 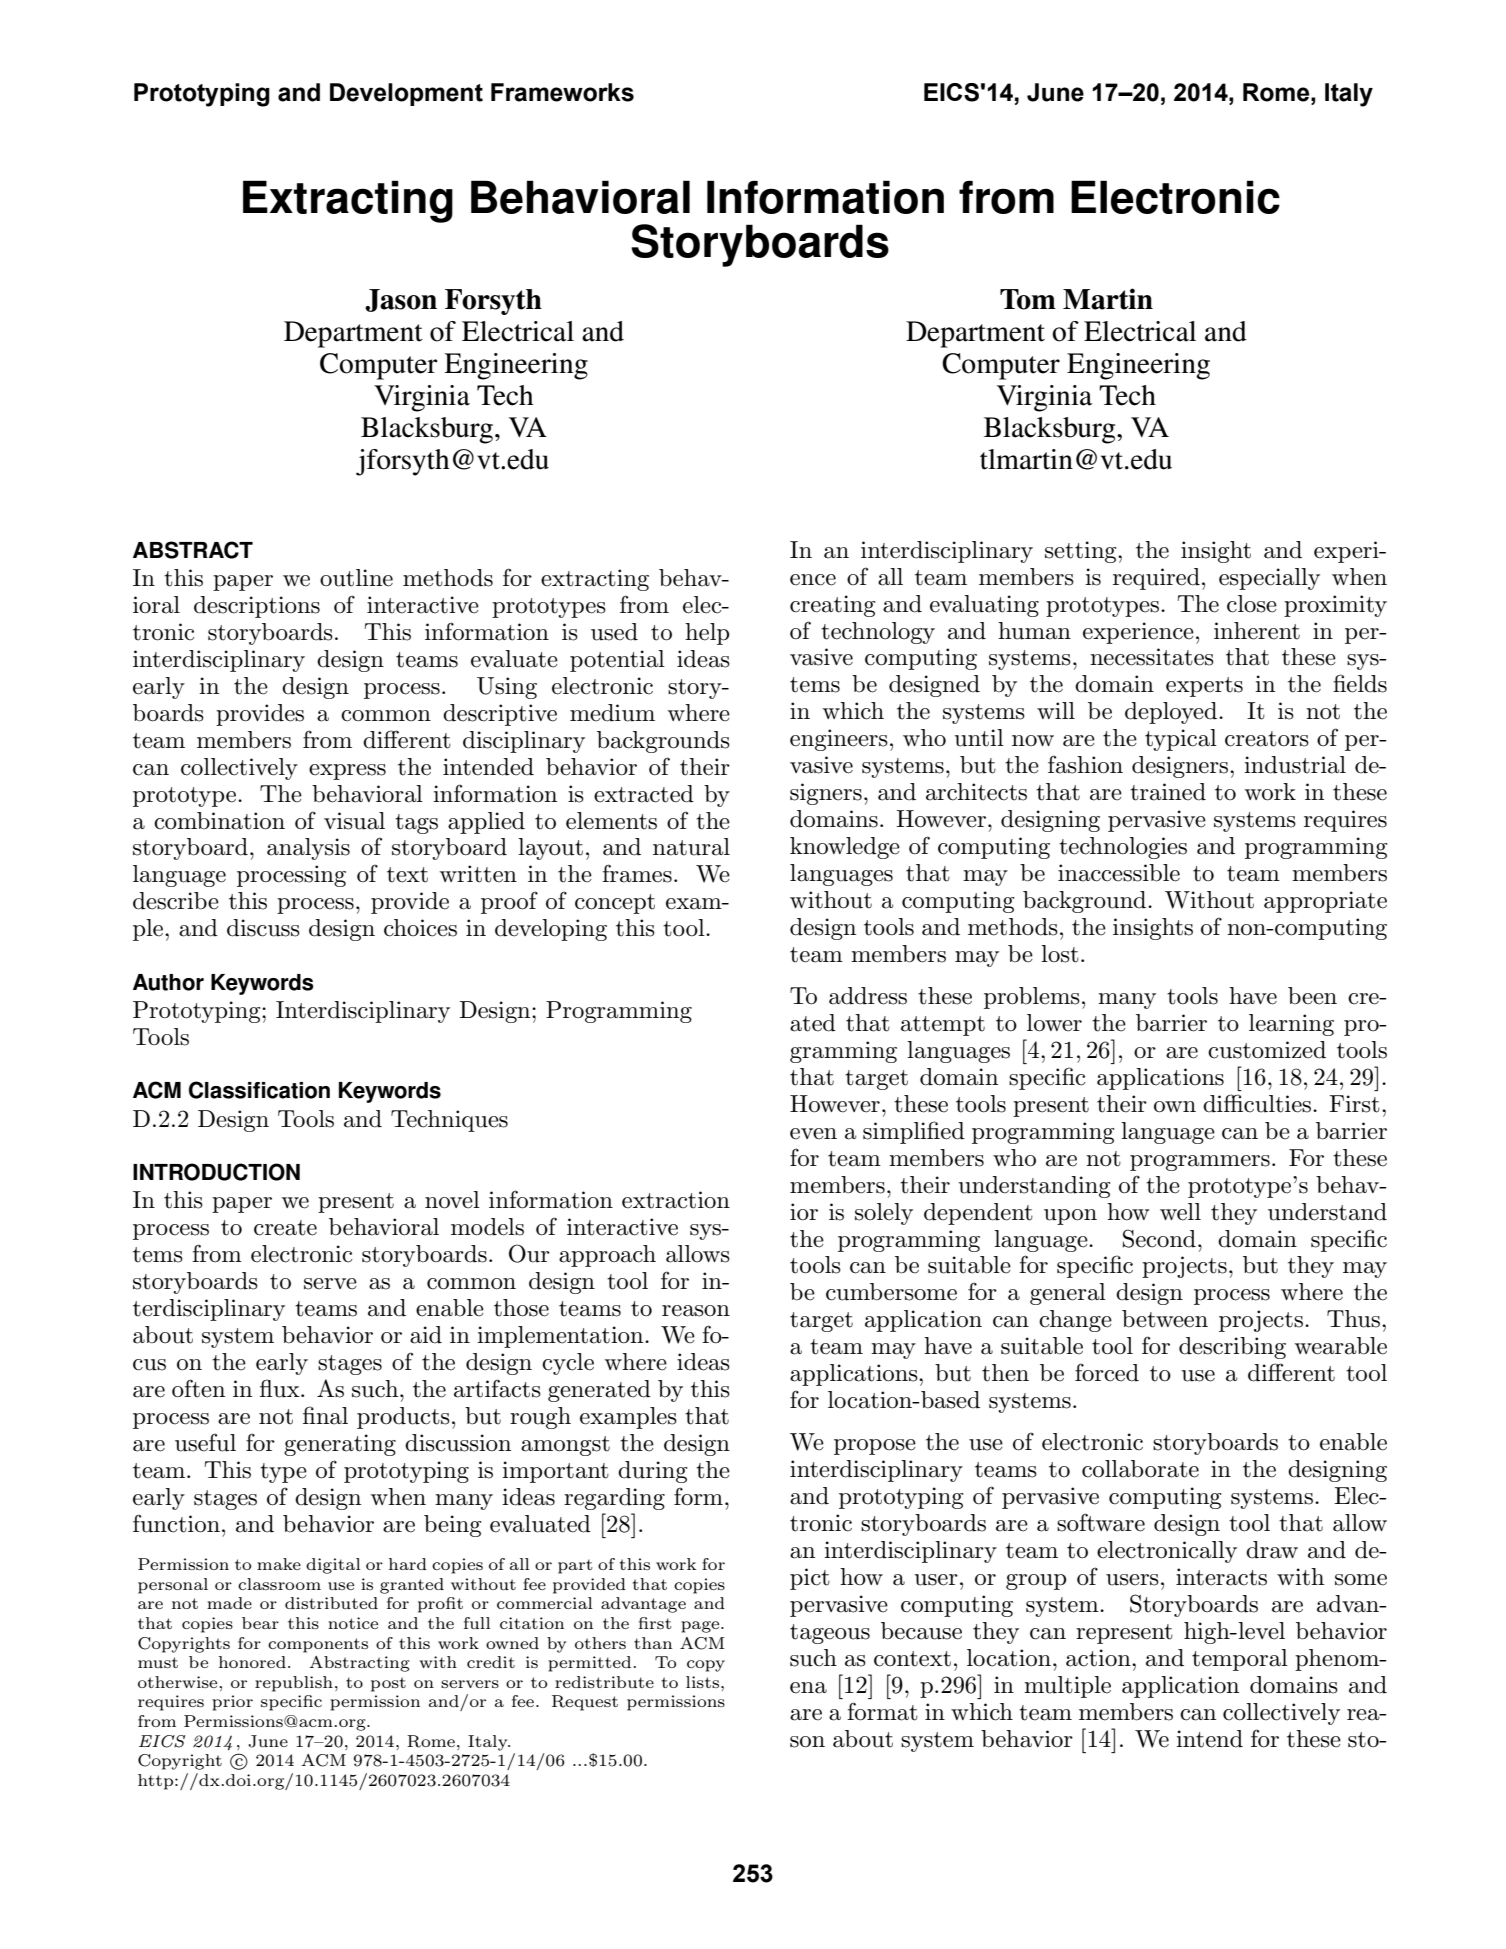 What do you see at coordinates (308, 849) in the image?
I see `analysis` at bounding box center [308, 849].
